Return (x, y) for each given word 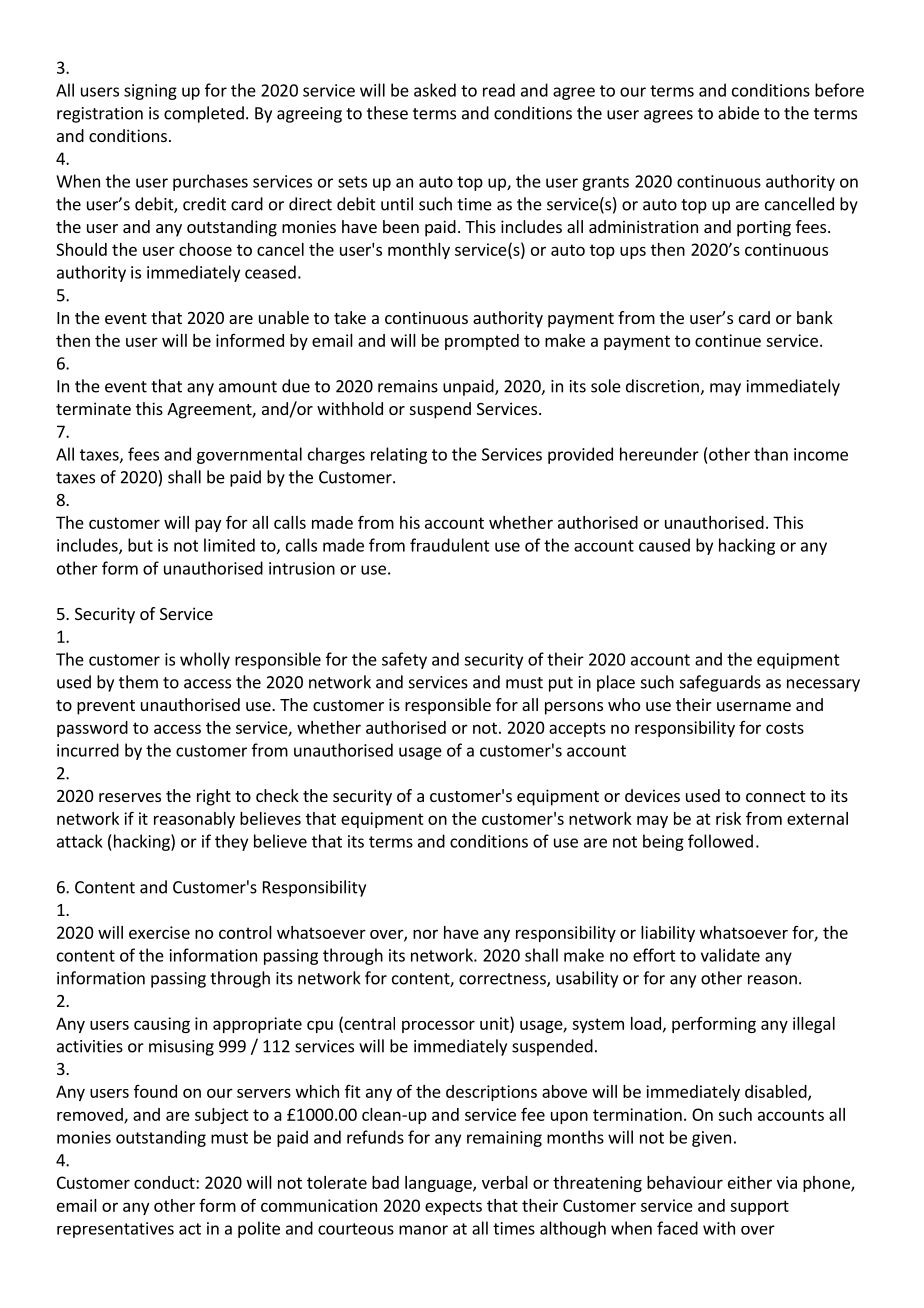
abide (738, 113)
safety (404, 660)
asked (435, 90)
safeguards (720, 683)
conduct (165, 1182)
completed (204, 114)
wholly (205, 660)
